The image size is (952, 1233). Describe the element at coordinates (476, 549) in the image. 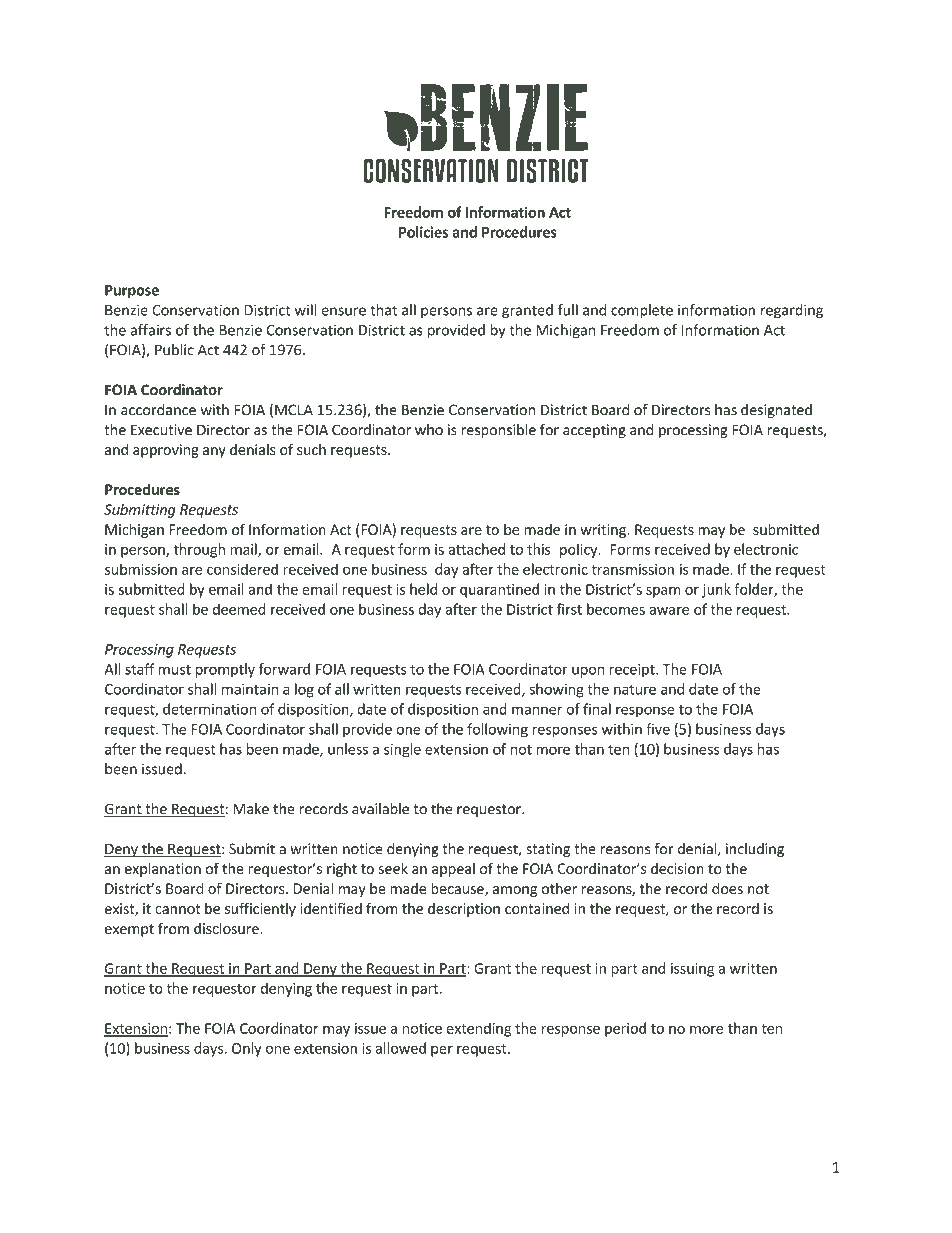

I see `attached` at that location.
